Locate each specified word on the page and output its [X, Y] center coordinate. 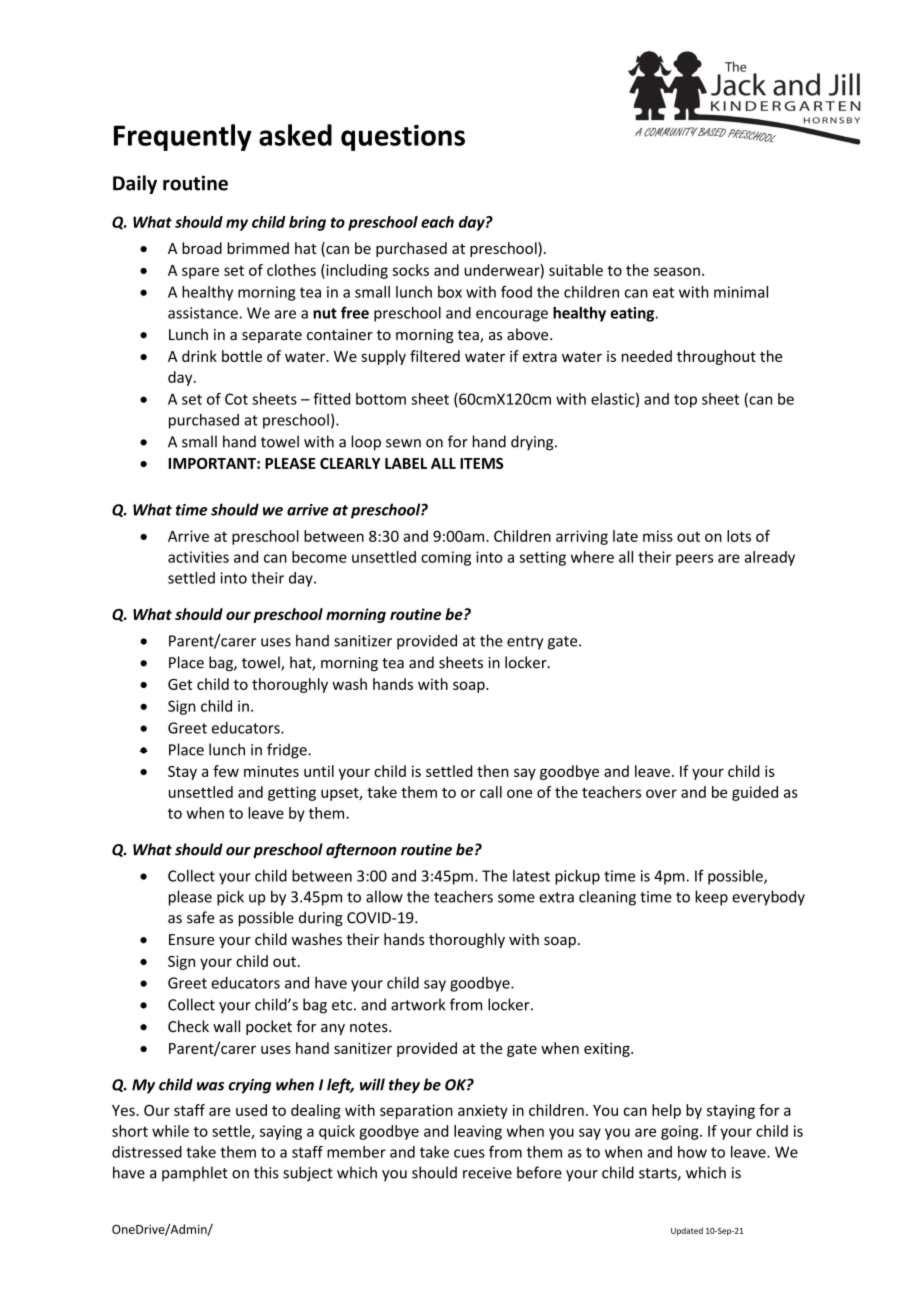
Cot [236, 399]
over [661, 793]
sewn [403, 443]
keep [711, 898]
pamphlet [195, 1173]
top [685, 401]
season [677, 271]
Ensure [192, 939]
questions [403, 137]
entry [525, 643]
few [226, 771]
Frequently [183, 137]
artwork [418, 1004]
